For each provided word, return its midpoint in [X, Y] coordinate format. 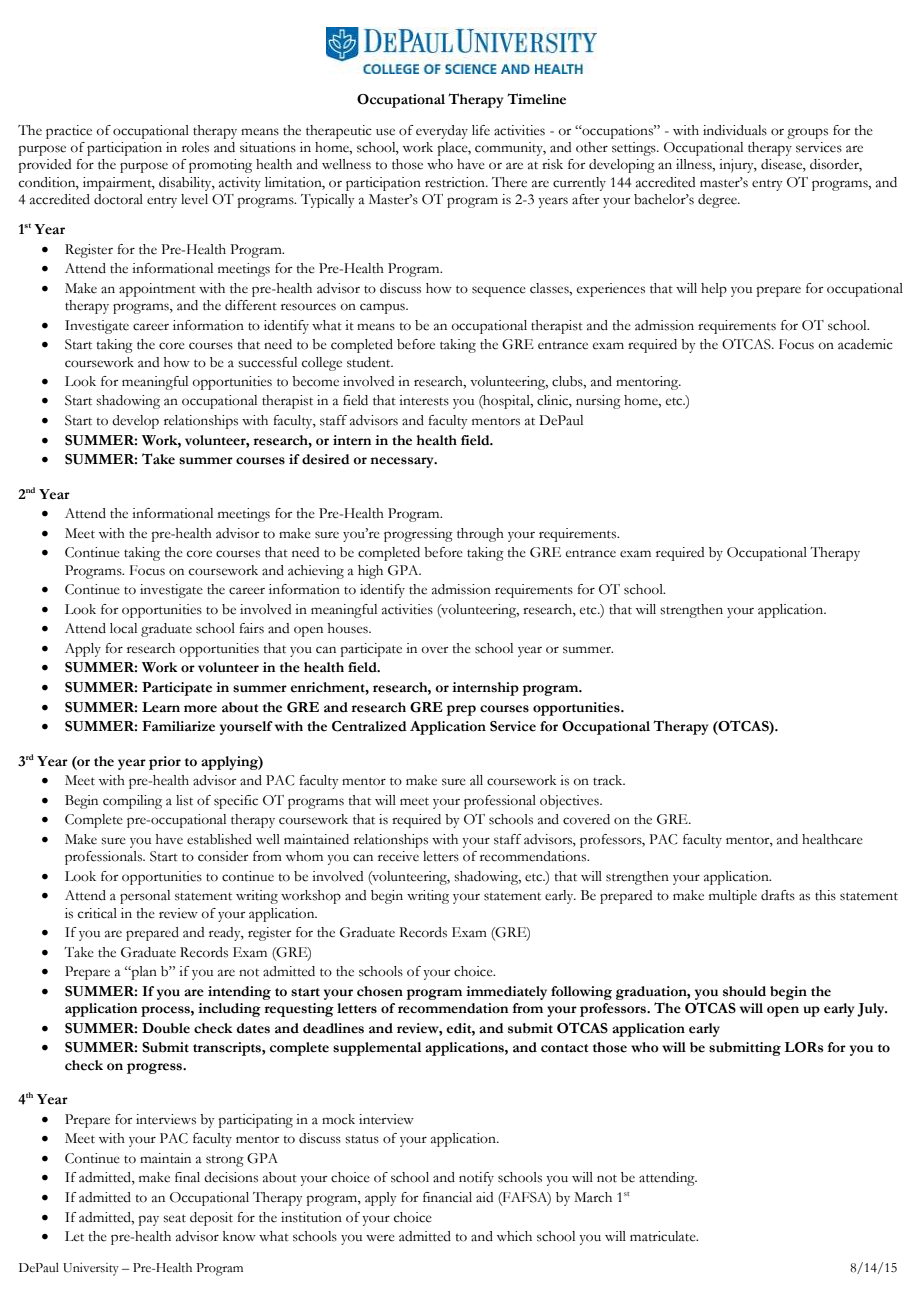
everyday [442, 132]
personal [145, 897]
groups [807, 133]
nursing [598, 402]
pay [148, 1220]
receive [398, 856]
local [123, 628]
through [480, 535]
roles [195, 147]
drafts [778, 895]
